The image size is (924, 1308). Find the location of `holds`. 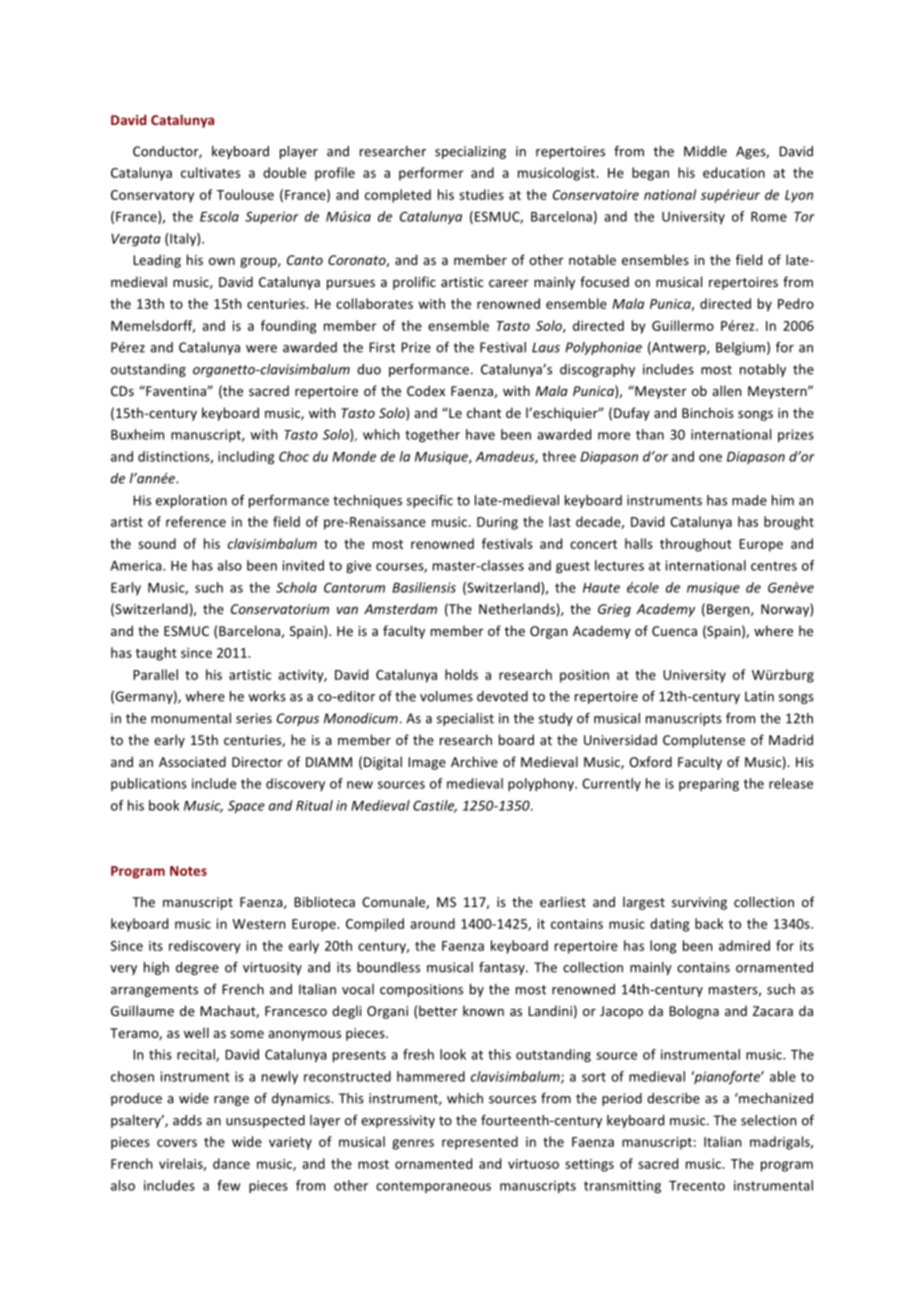

holds is located at coordinates (461, 674).
